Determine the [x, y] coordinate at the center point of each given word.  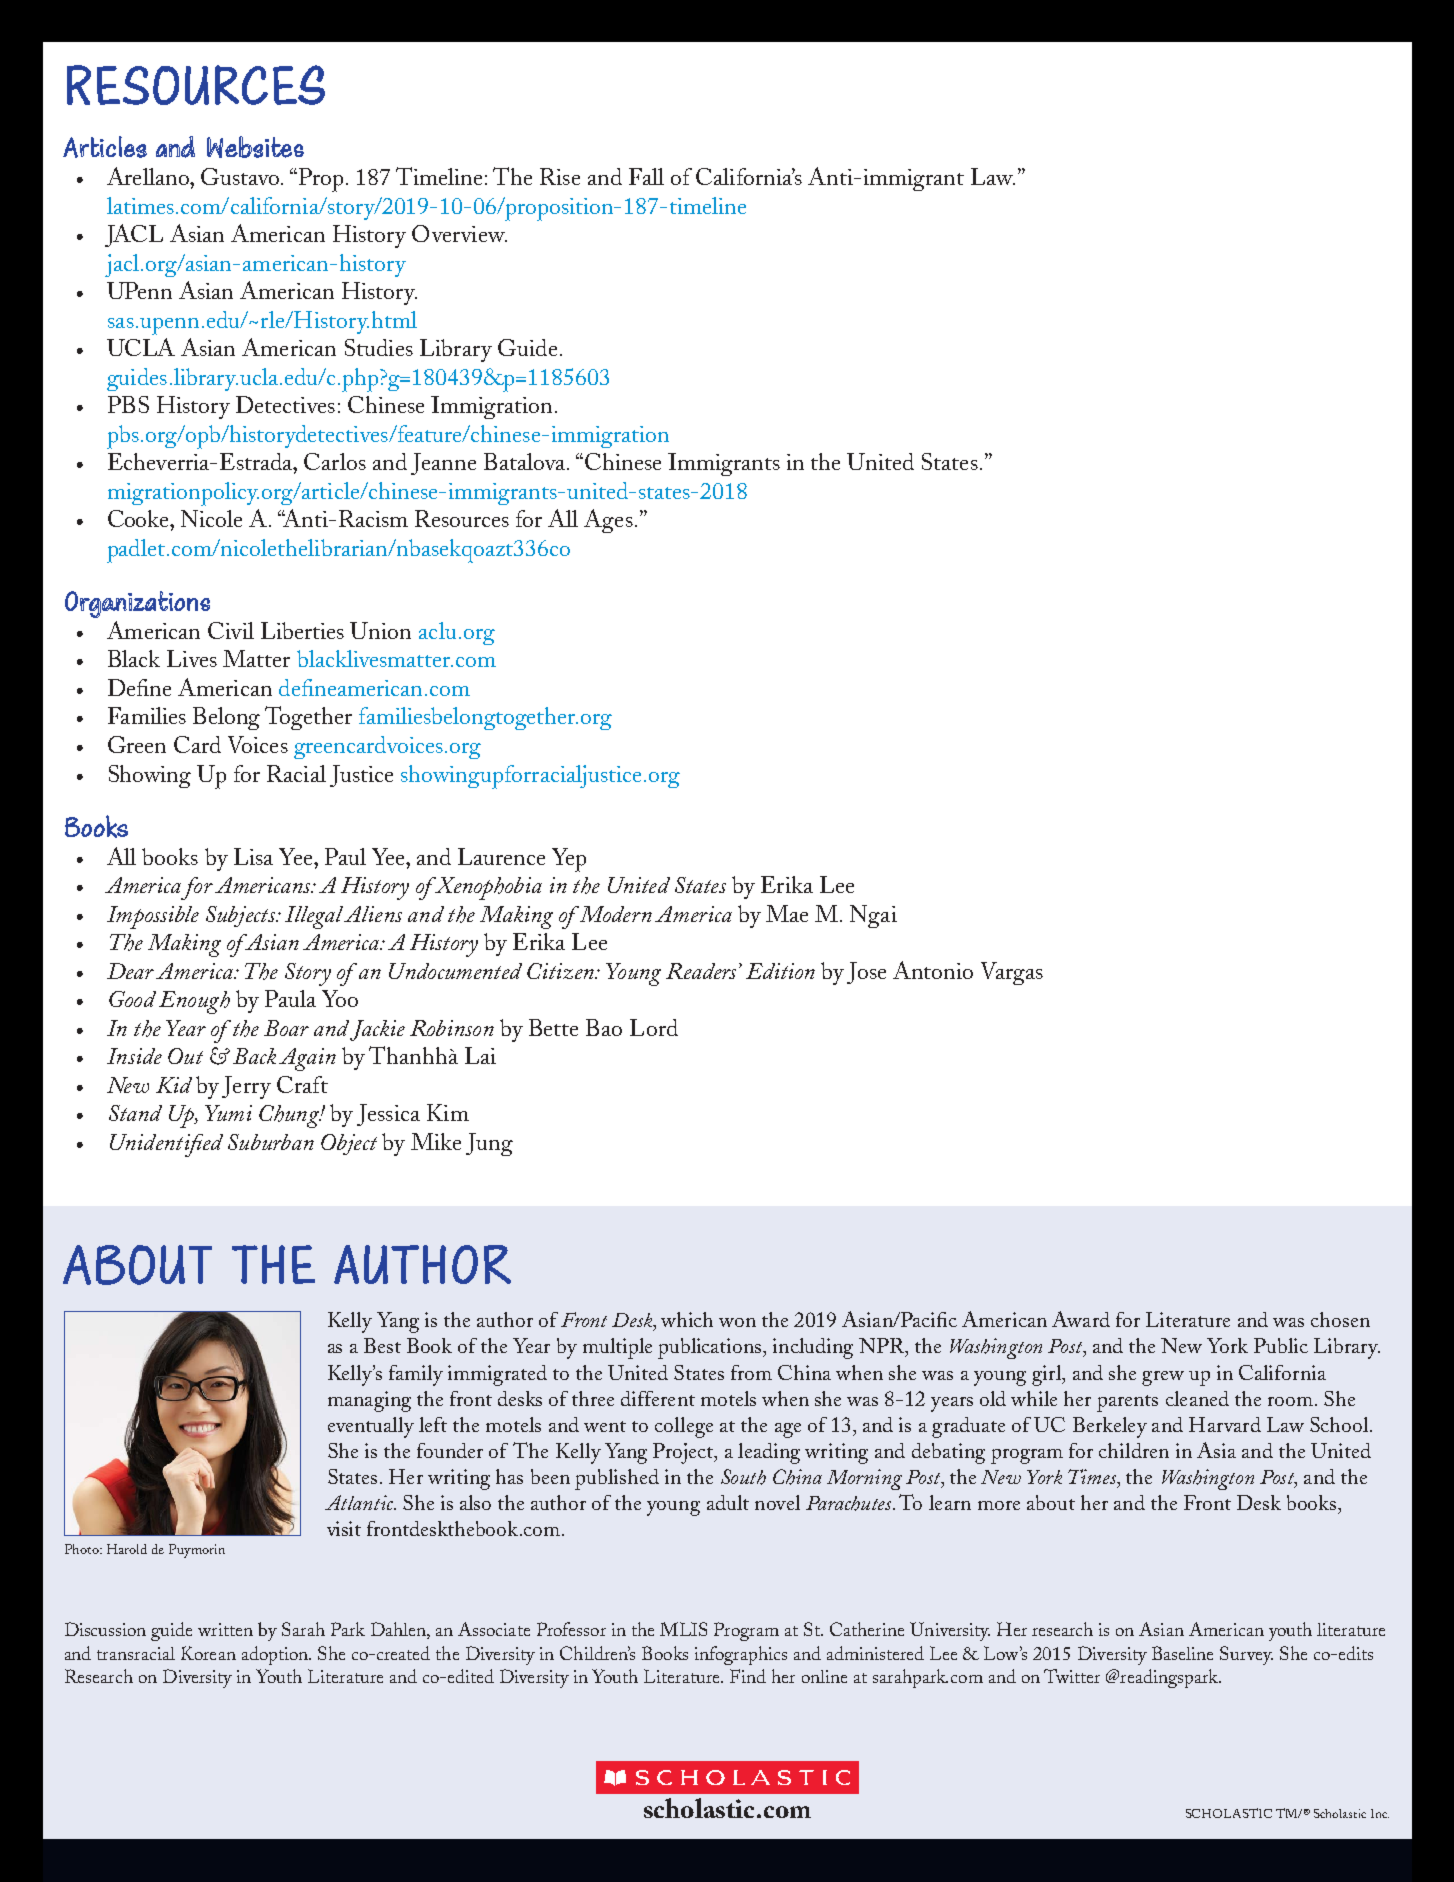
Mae [787, 913]
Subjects [241, 916]
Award [1081, 1319]
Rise [560, 176]
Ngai [873, 916]
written [225, 1629]
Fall [646, 176]
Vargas [1012, 973]
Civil [231, 630]
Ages [608, 521]
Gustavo [241, 176]
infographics [741, 1655]
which [687, 1319]
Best [382, 1345]
